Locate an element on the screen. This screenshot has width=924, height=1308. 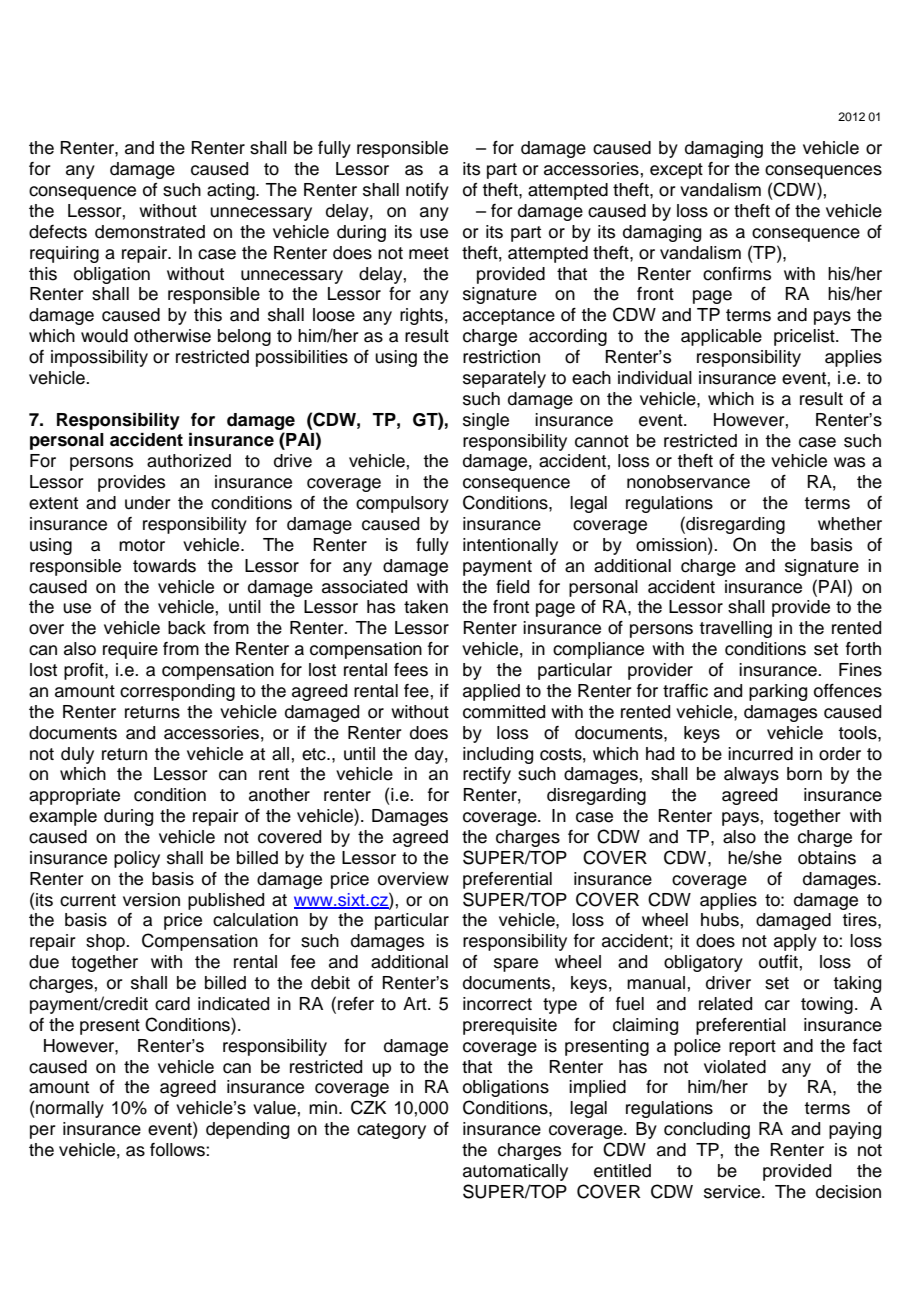
compulsory is located at coordinates (402, 504).
